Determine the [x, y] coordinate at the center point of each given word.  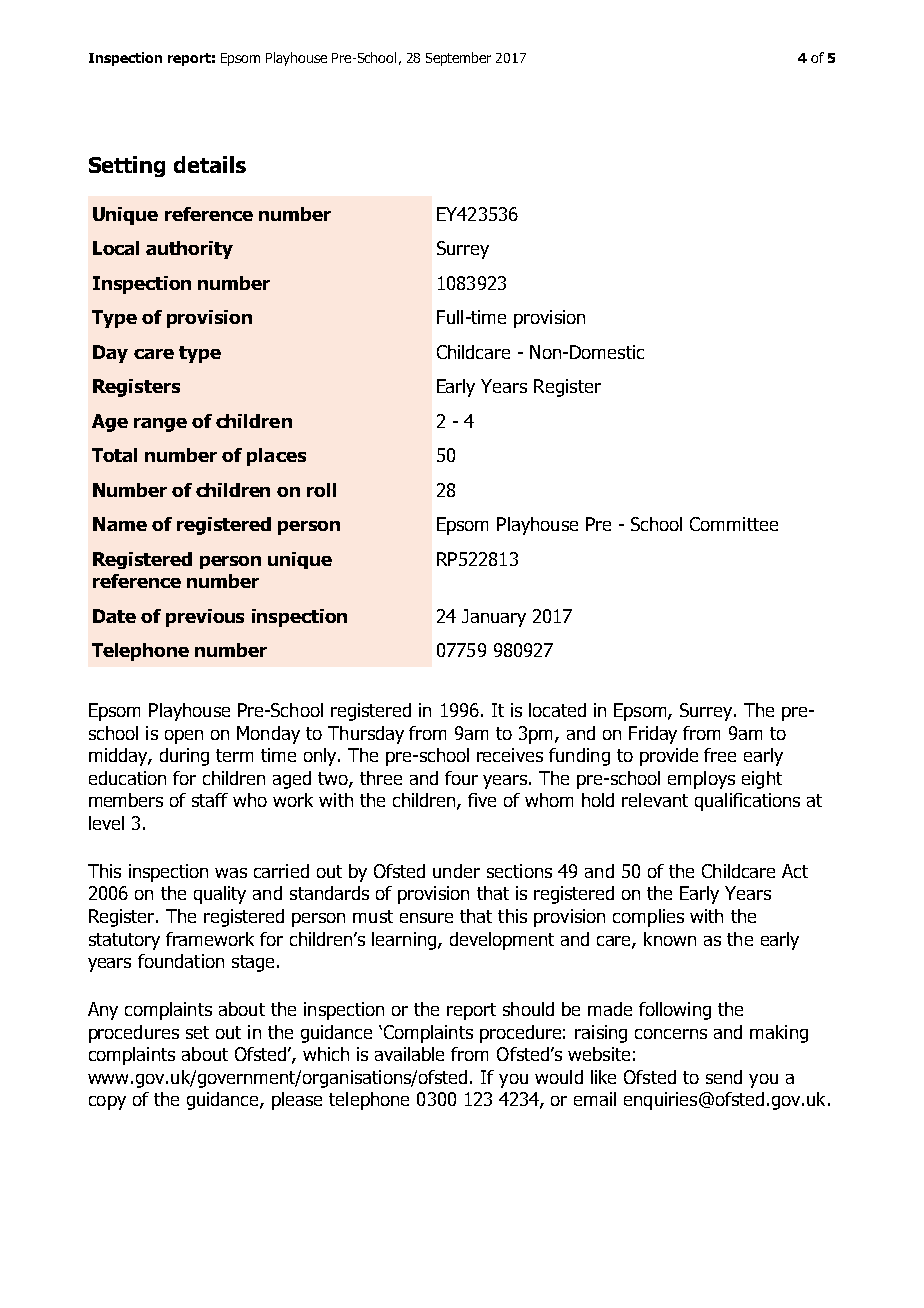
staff [210, 800]
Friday [653, 735]
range [160, 425]
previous [205, 618]
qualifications [747, 802]
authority [189, 250]
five [482, 800]
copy [107, 1103]
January [494, 618]
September [458, 59]
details [210, 164]
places [276, 457]
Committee [734, 524]
